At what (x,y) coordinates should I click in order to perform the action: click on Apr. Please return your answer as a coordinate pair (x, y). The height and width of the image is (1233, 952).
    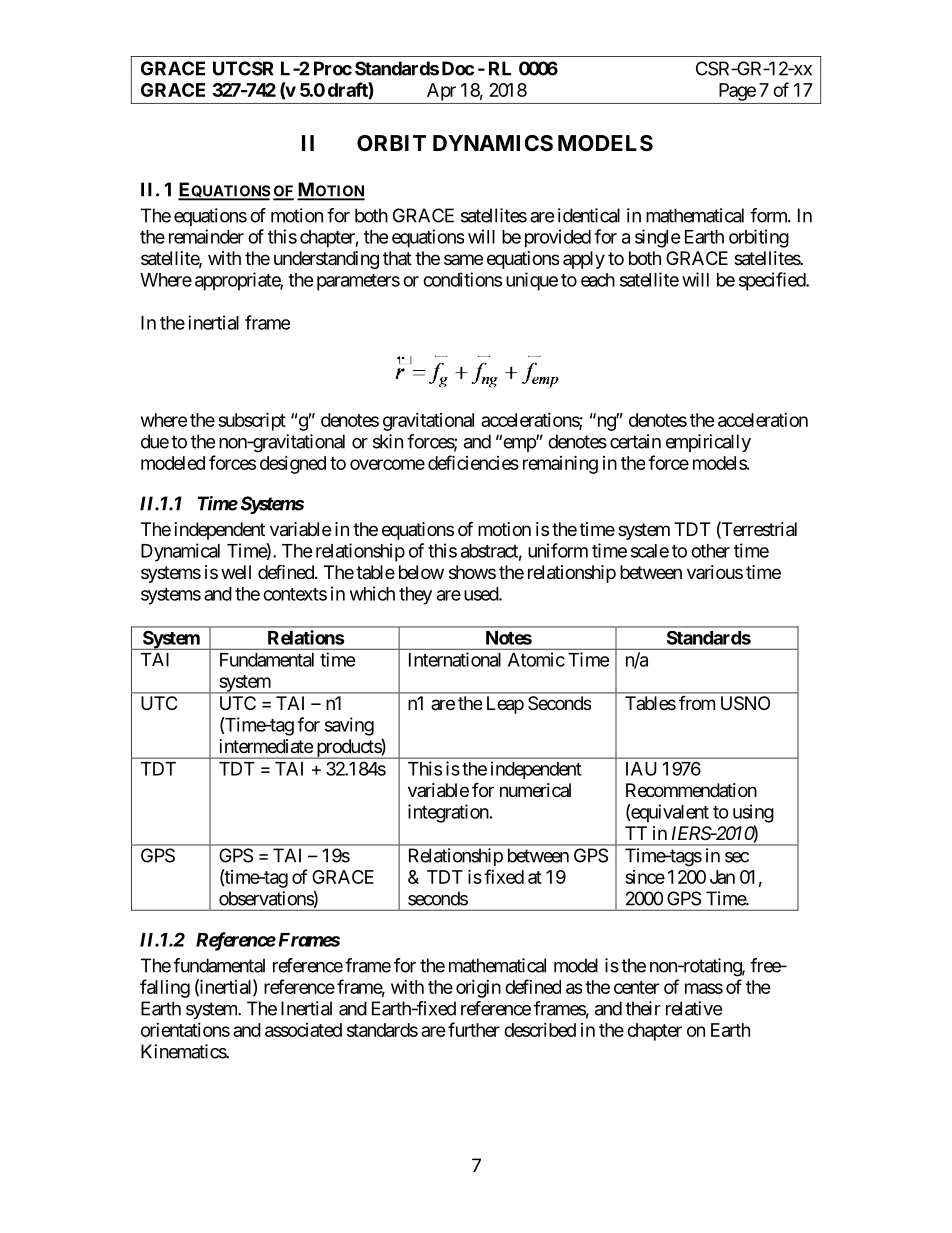
    Looking at the image, I should click on (441, 92).
